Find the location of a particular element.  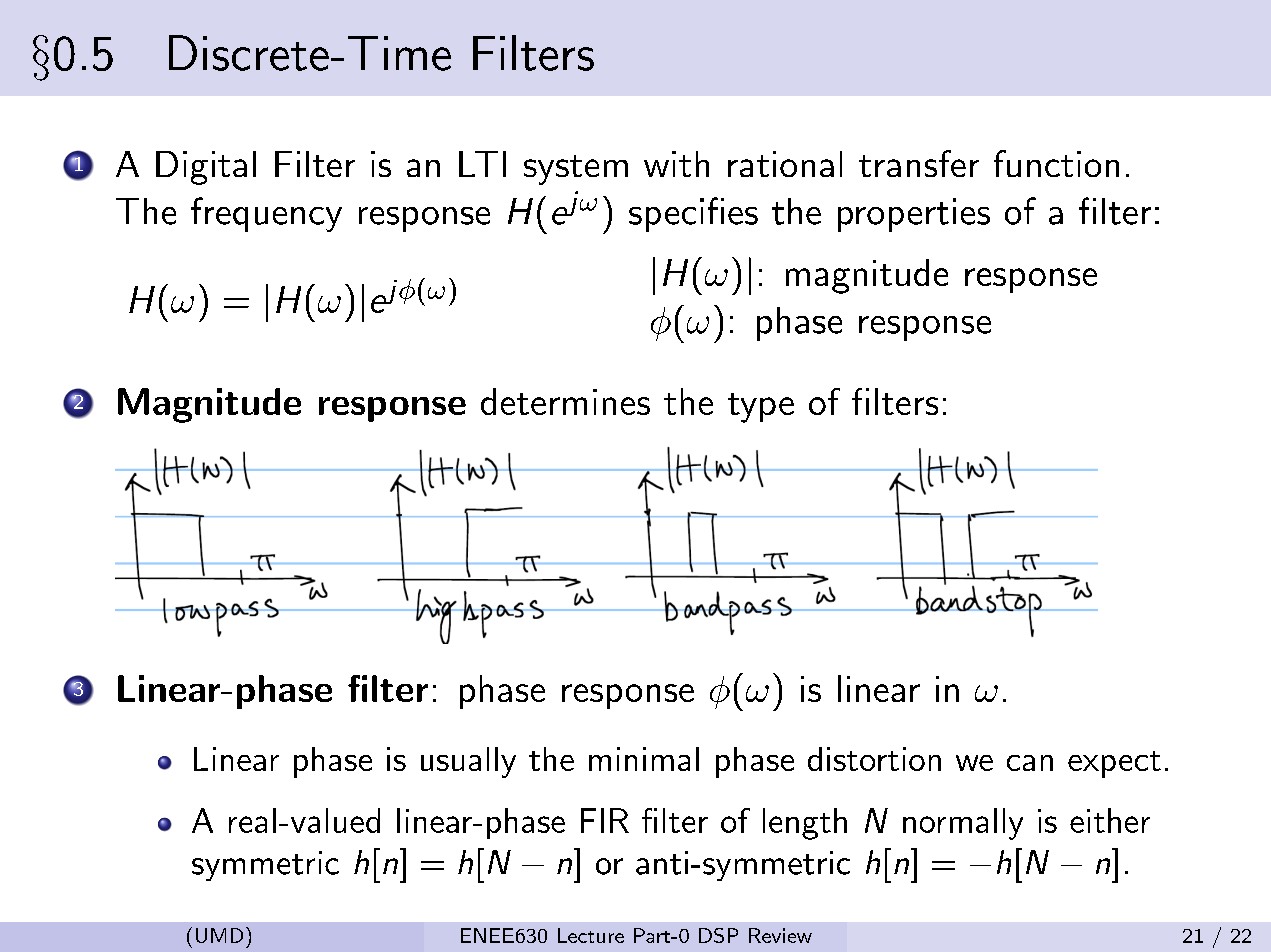

can is located at coordinates (1030, 763).
